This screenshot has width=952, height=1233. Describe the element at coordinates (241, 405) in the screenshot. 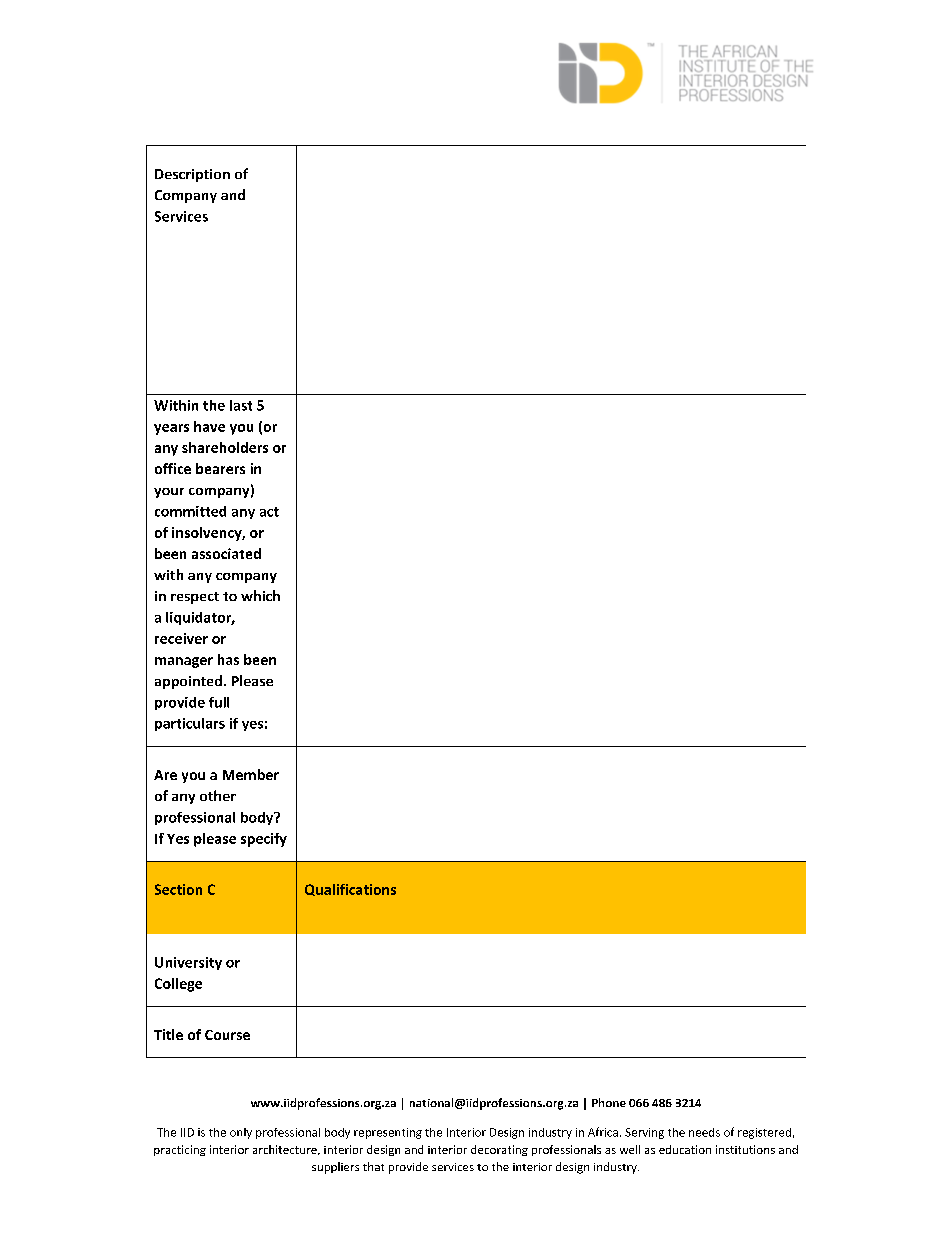

I see `last` at that location.
